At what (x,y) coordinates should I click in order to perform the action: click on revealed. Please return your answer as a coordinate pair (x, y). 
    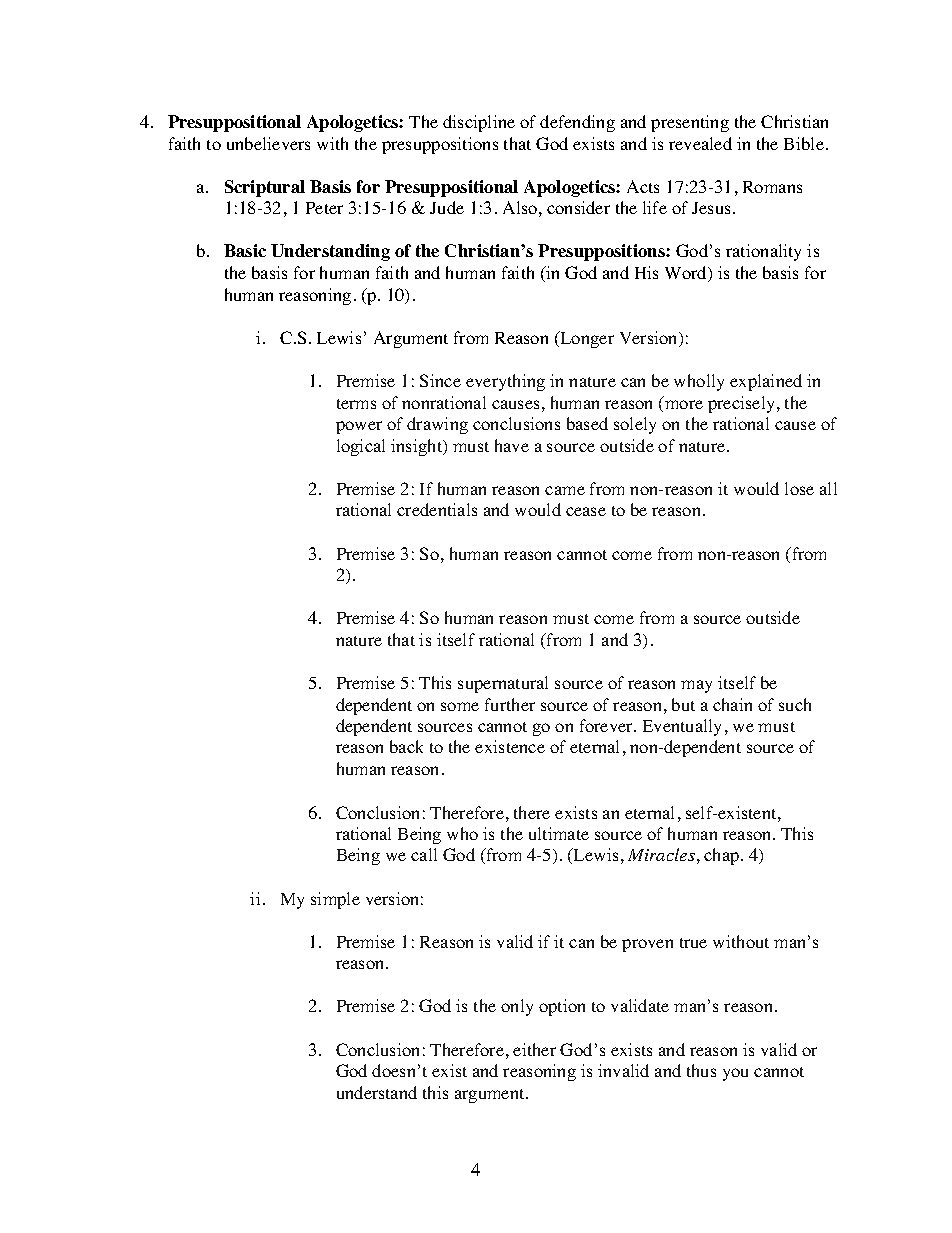
    Looking at the image, I should click on (700, 143).
